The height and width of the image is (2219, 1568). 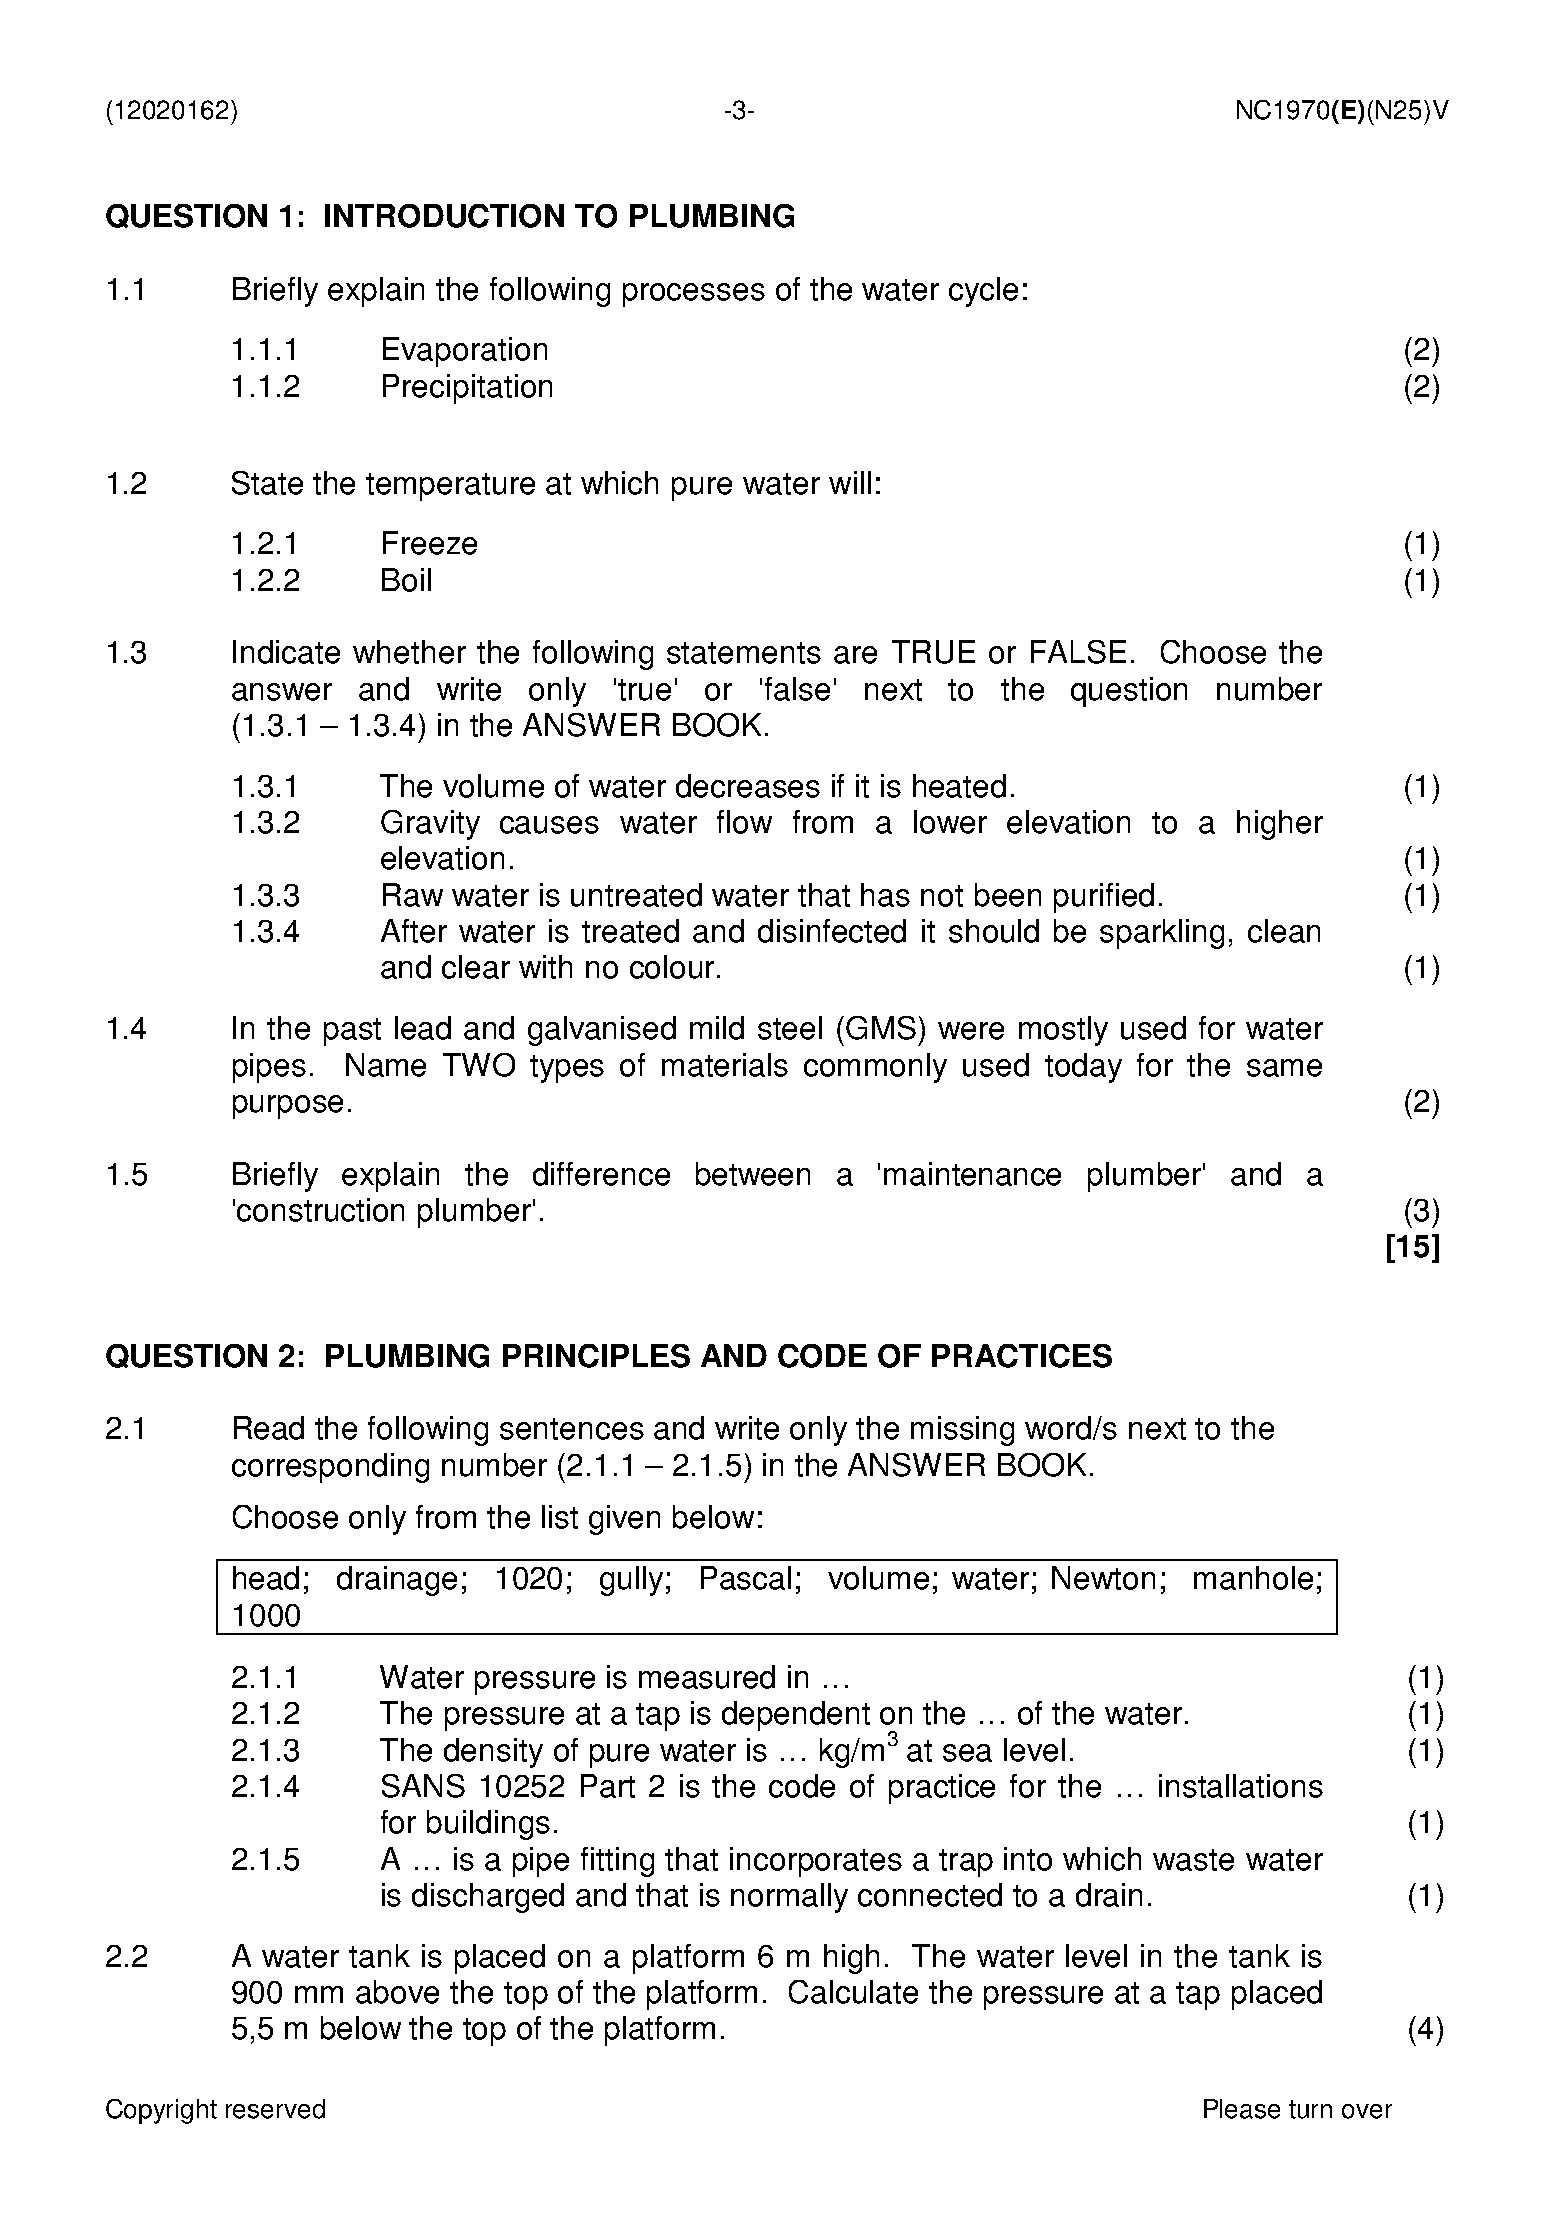 I want to click on reserved, so click(x=275, y=2109).
